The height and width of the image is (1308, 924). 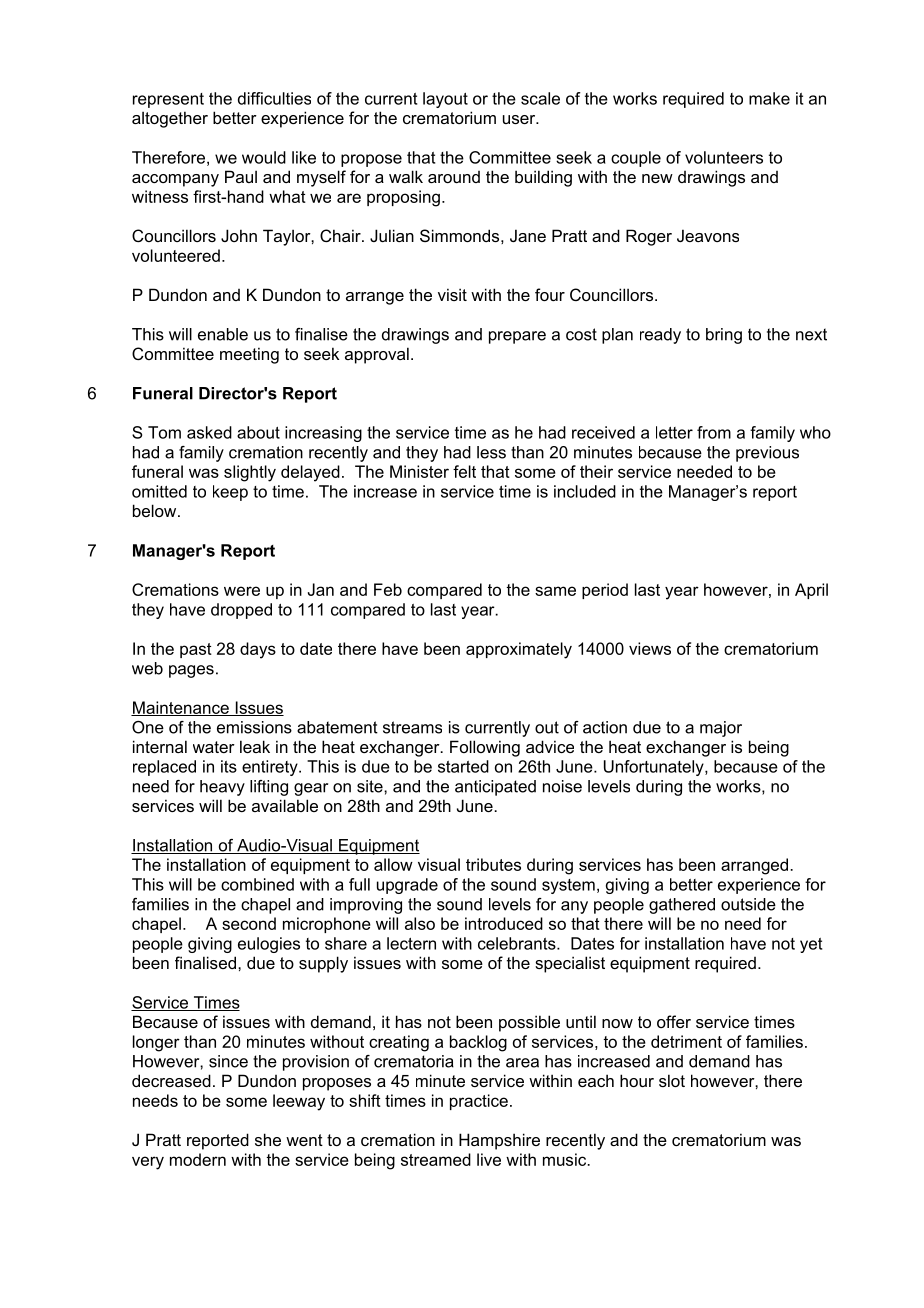 What do you see at coordinates (499, 1141) in the image?
I see `Hampshire` at bounding box center [499, 1141].
